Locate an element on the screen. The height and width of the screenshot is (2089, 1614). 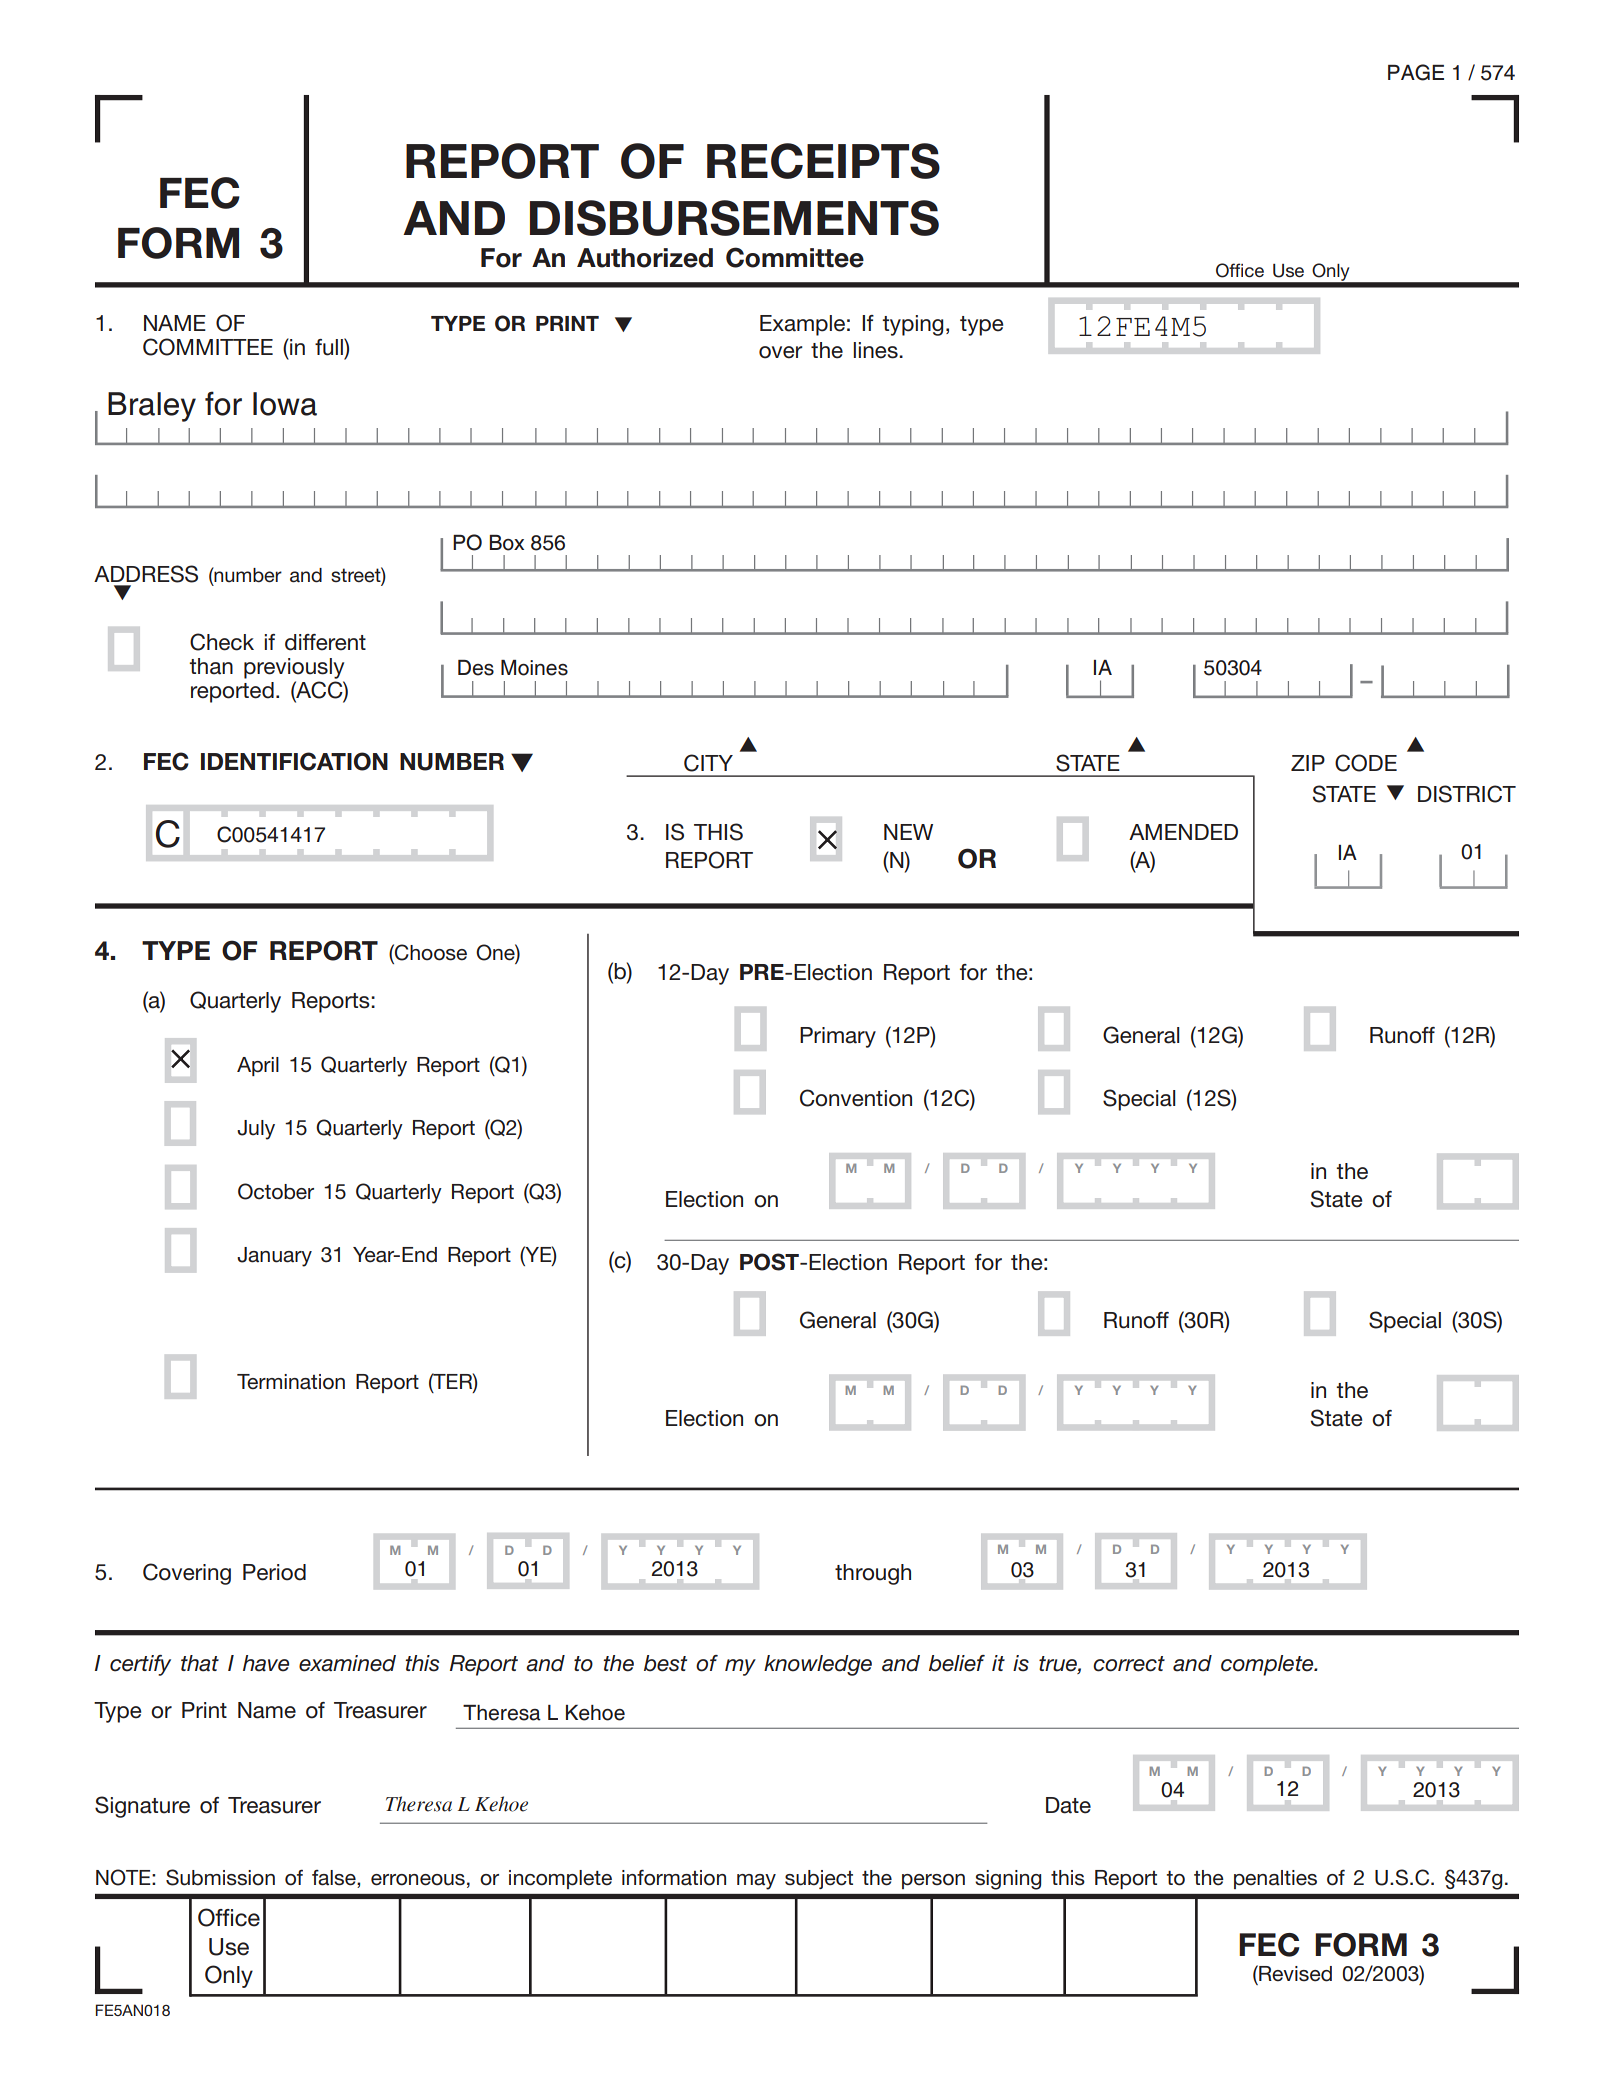
NEW is located at coordinates (908, 832).
